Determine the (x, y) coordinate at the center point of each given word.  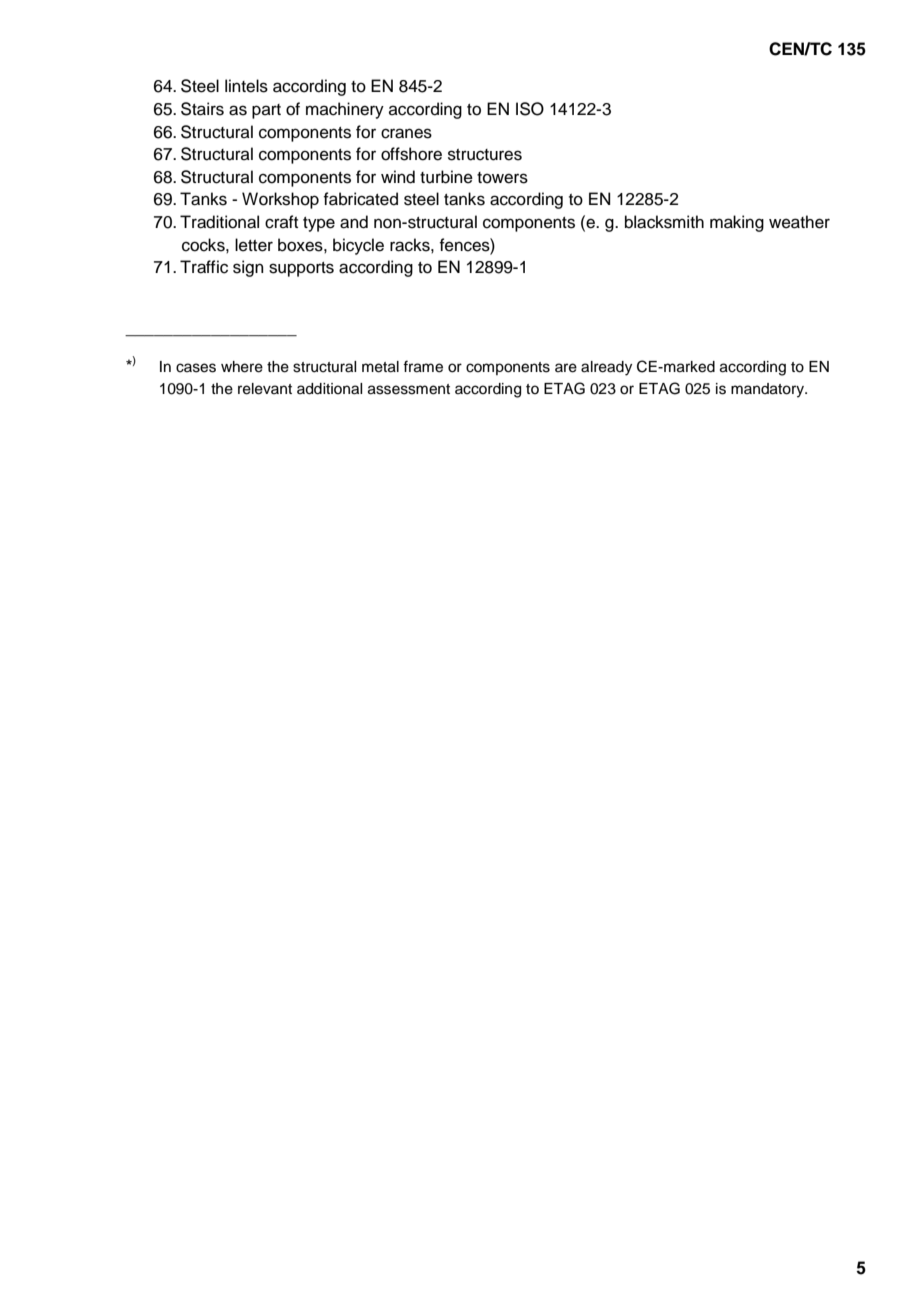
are (566, 368)
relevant (265, 389)
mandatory (769, 390)
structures (485, 155)
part (266, 111)
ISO (530, 109)
